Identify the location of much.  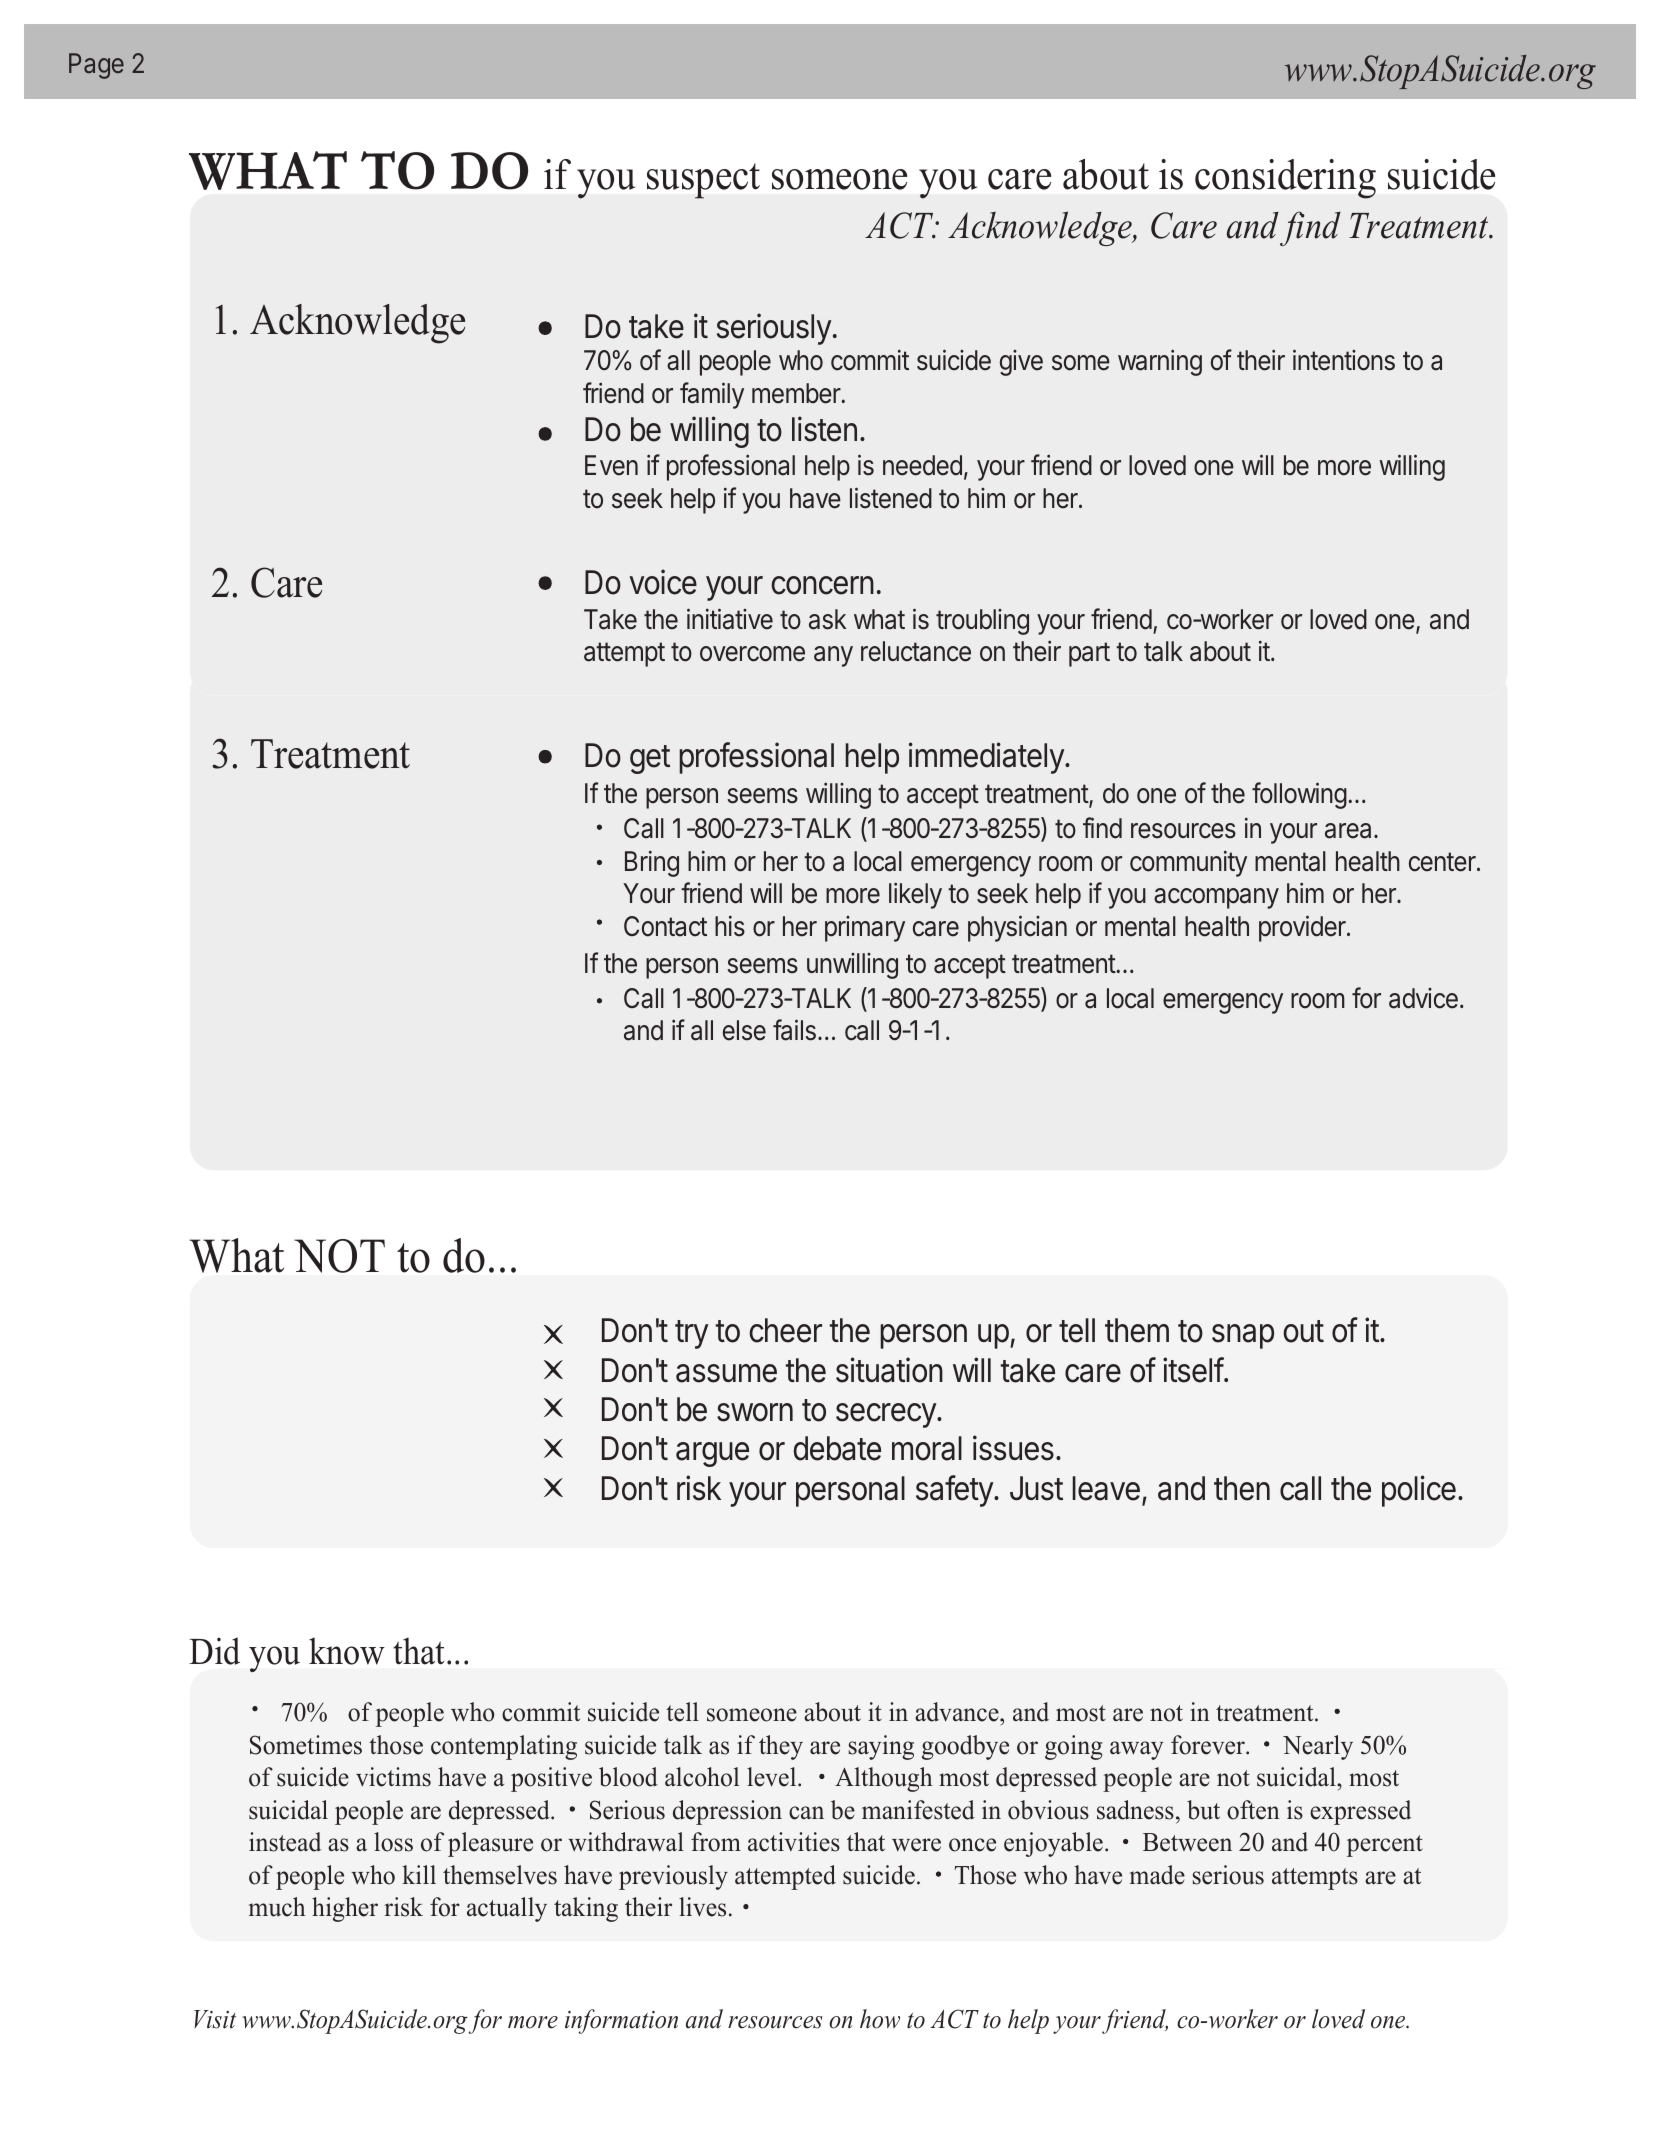
(277, 1907).
